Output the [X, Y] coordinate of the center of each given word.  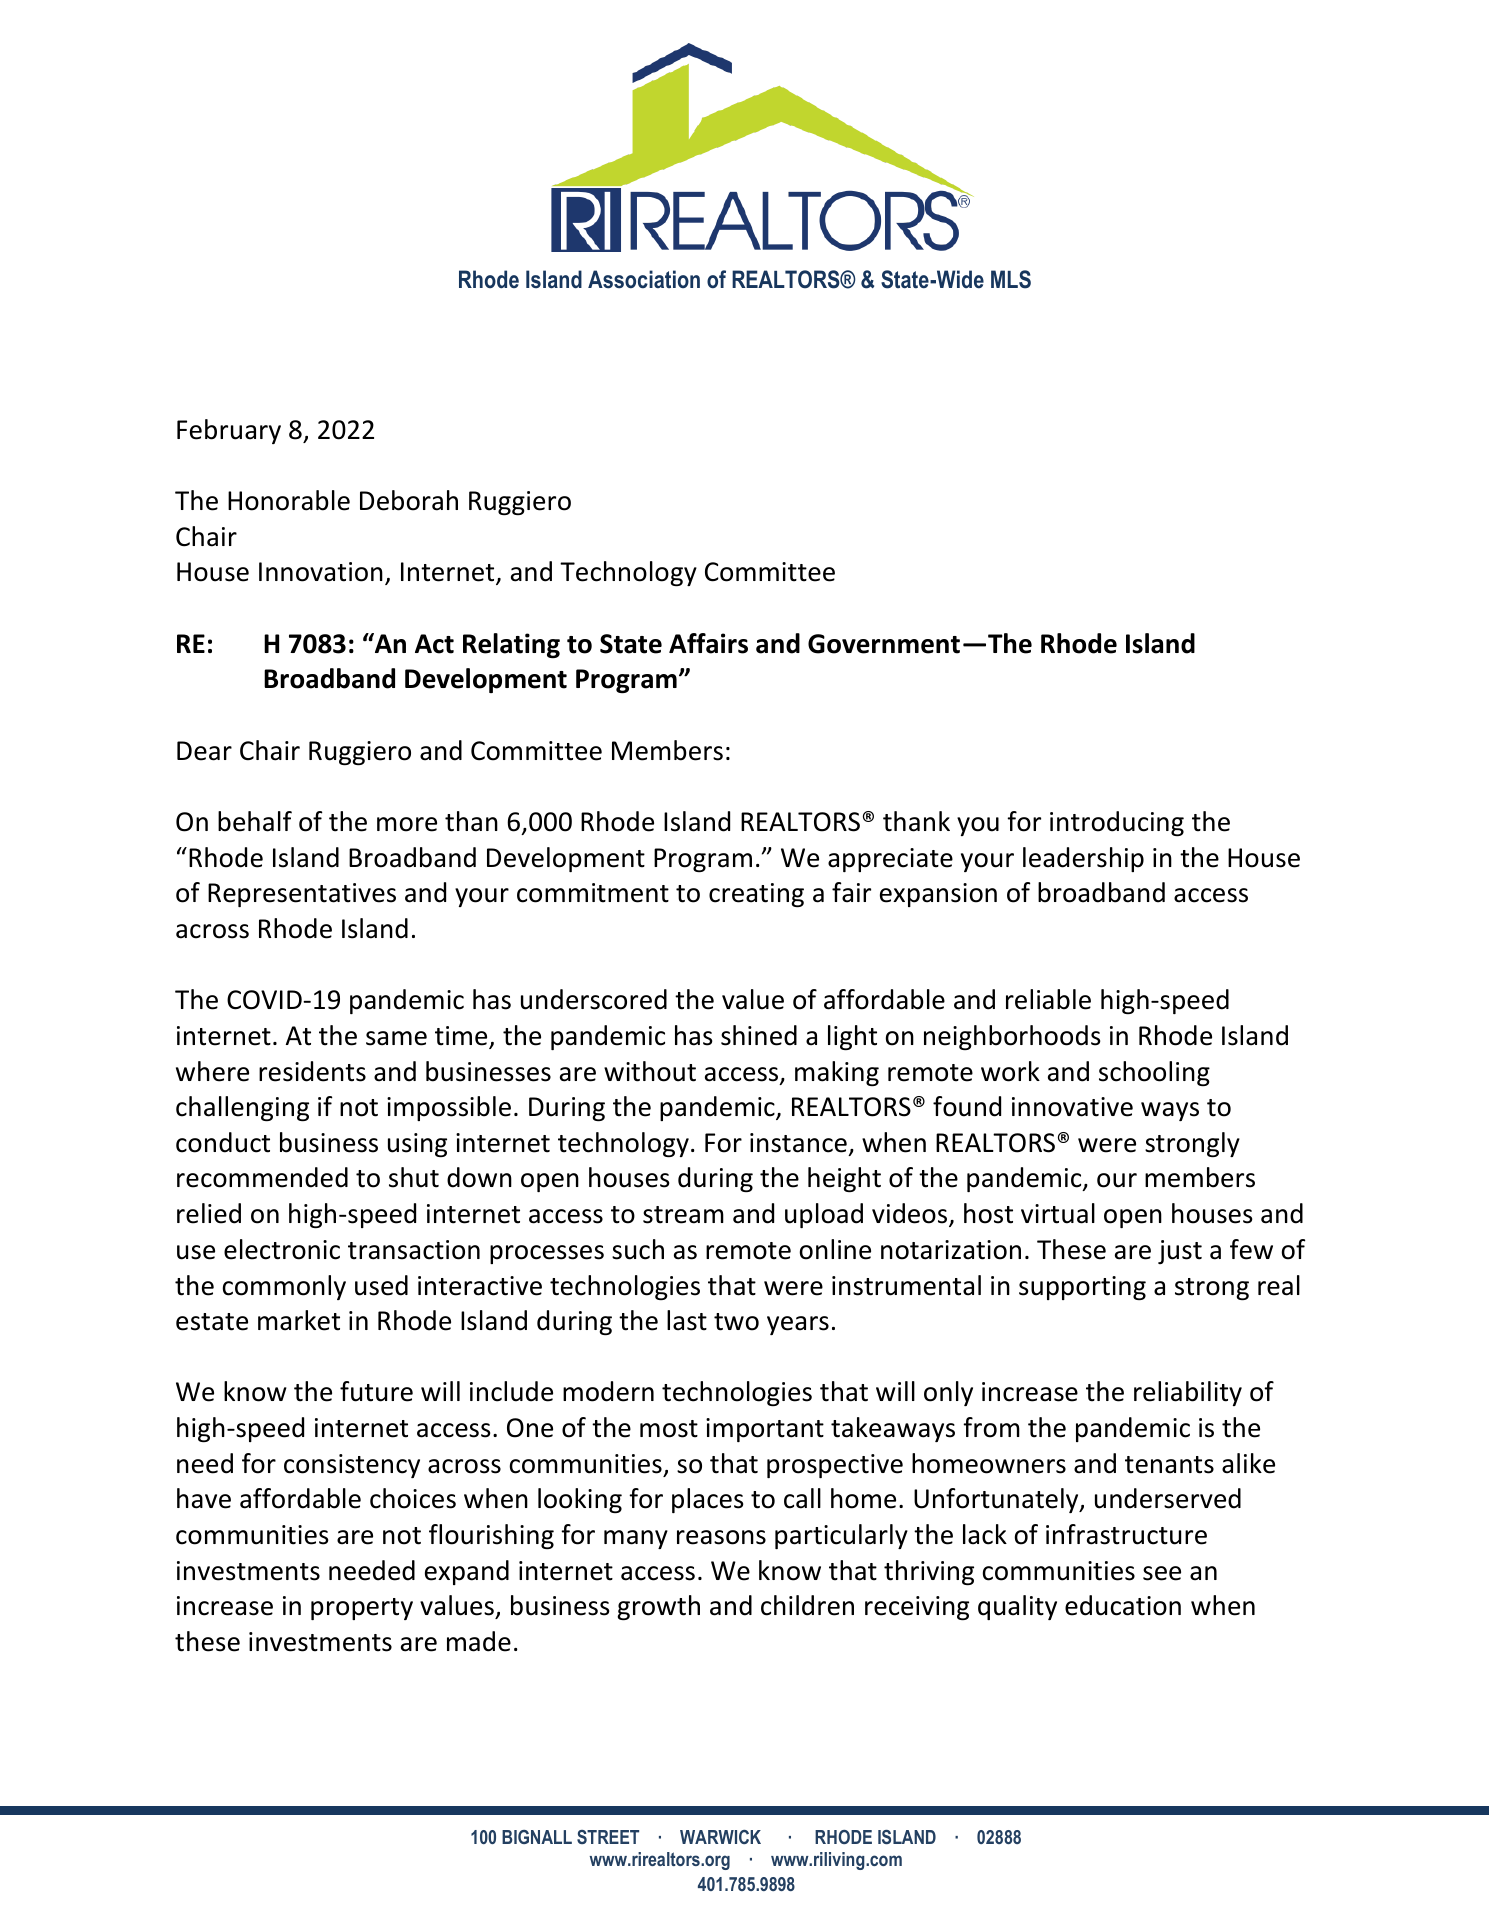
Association [644, 279]
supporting [1082, 1288]
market [299, 1320]
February [229, 431]
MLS [1011, 279]
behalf [255, 821]
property [362, 1609]
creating [756, 895]
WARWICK [720, 1837]
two [736, 1322]
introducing [1117, 823]
